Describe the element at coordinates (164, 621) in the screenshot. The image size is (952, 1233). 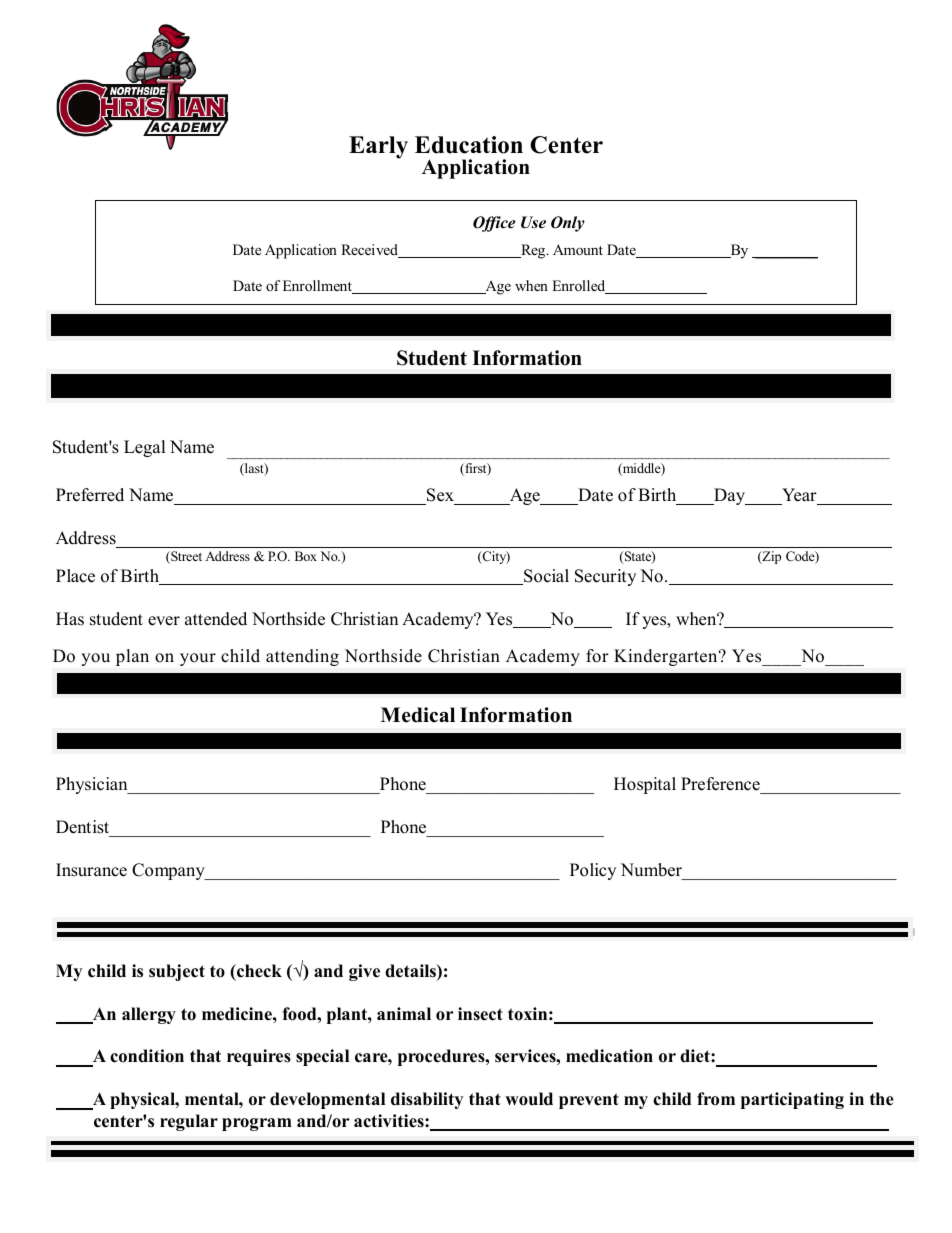
I see `ever` at that location.
